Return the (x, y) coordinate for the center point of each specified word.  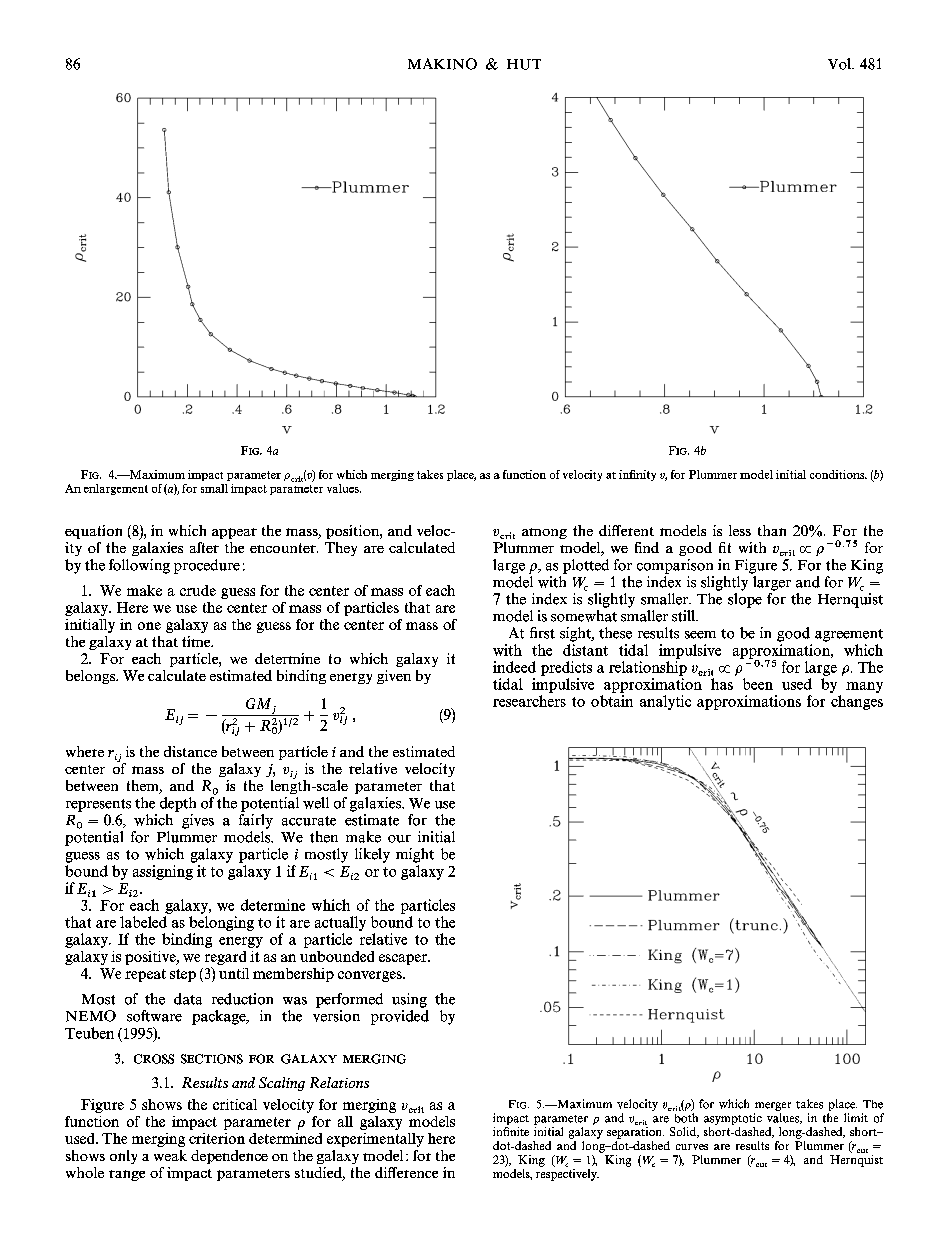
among (544, 533)
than (772, 530)
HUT (524, 64)
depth (178, 804)
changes (857, 702)
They (341, 549)
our (399, 839)
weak (170, 1155)
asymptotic (733, 1119)
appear (234, 533)
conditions (838, 474)
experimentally (375, 1140)
